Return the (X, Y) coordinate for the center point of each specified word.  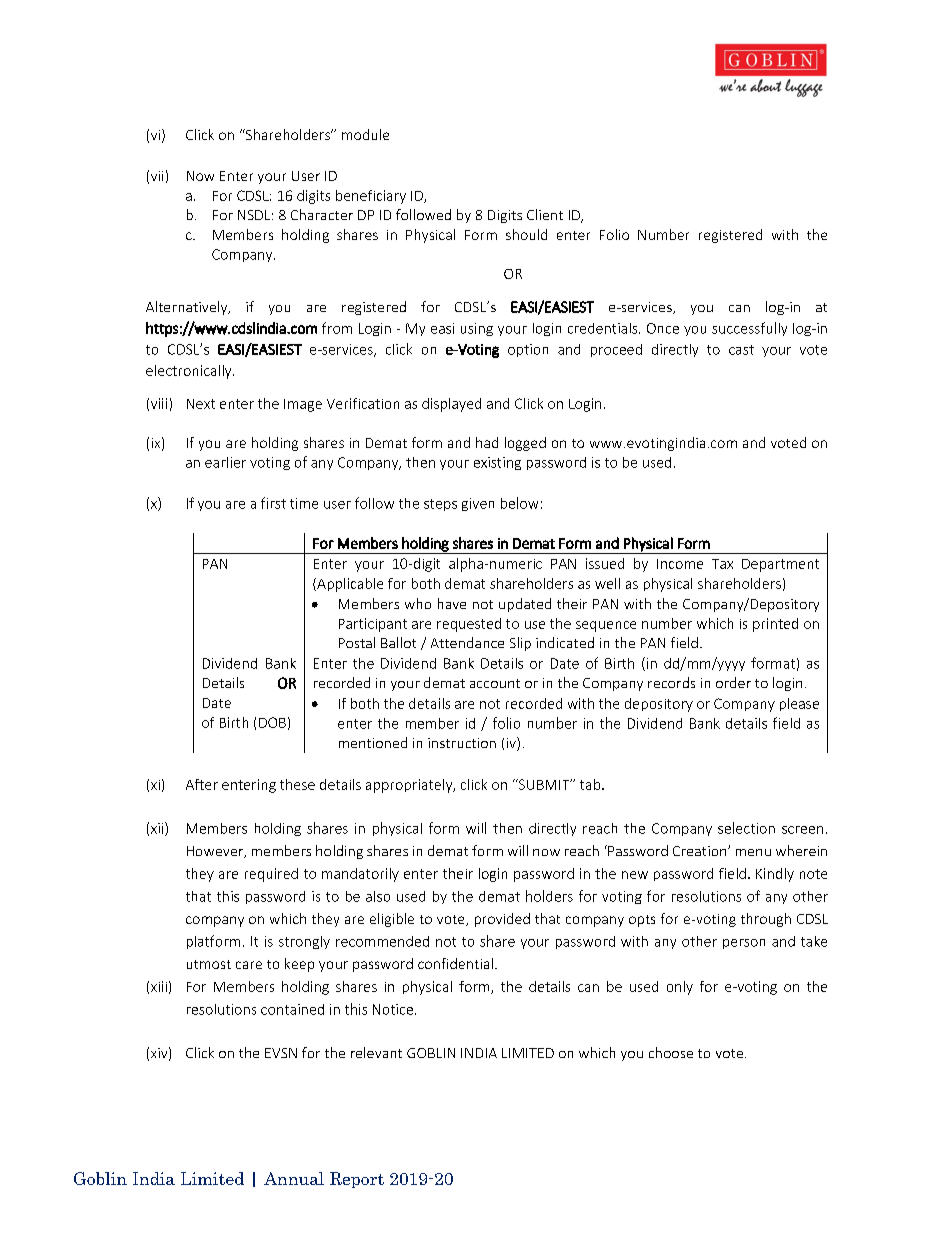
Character (322, 214)
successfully (749, 329)
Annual (294, 1178)
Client (545, 214)
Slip (520, 644)
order (733, 682)
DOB (272, 722)
